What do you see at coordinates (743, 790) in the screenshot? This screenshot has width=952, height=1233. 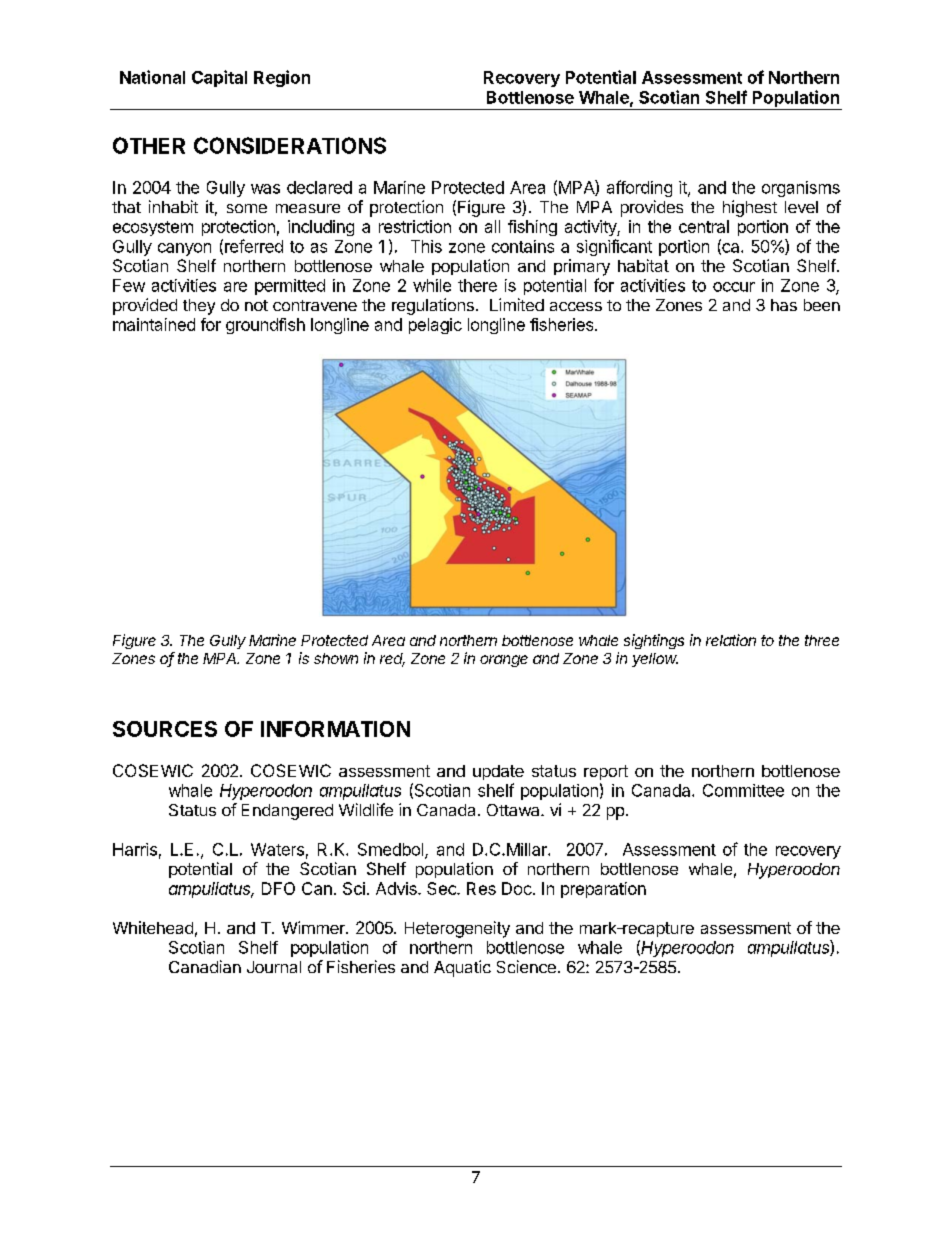 I see `Committee` at bounding box center [743, 790].
